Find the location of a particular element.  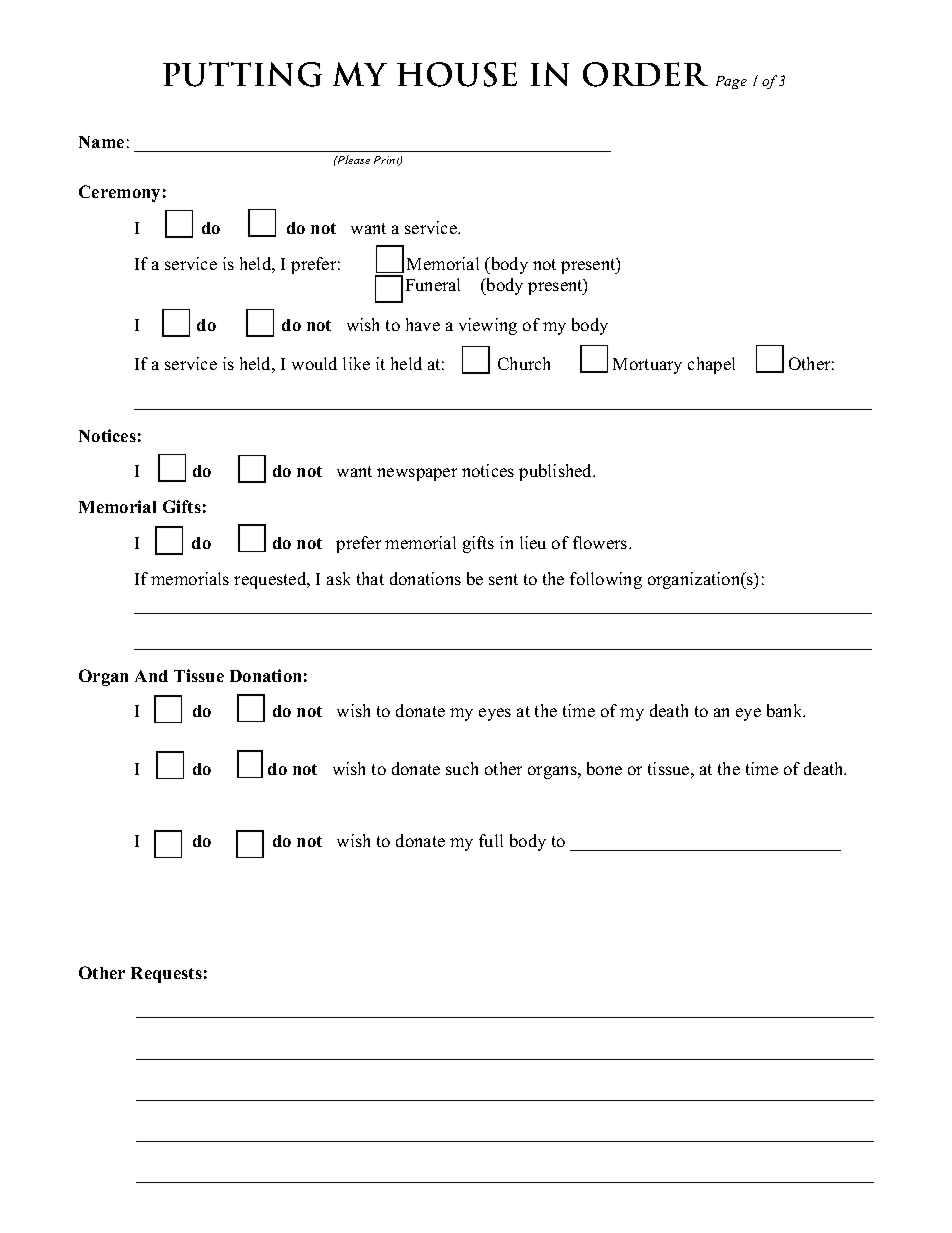

HOUSE is located at coordinates (457, 74).
